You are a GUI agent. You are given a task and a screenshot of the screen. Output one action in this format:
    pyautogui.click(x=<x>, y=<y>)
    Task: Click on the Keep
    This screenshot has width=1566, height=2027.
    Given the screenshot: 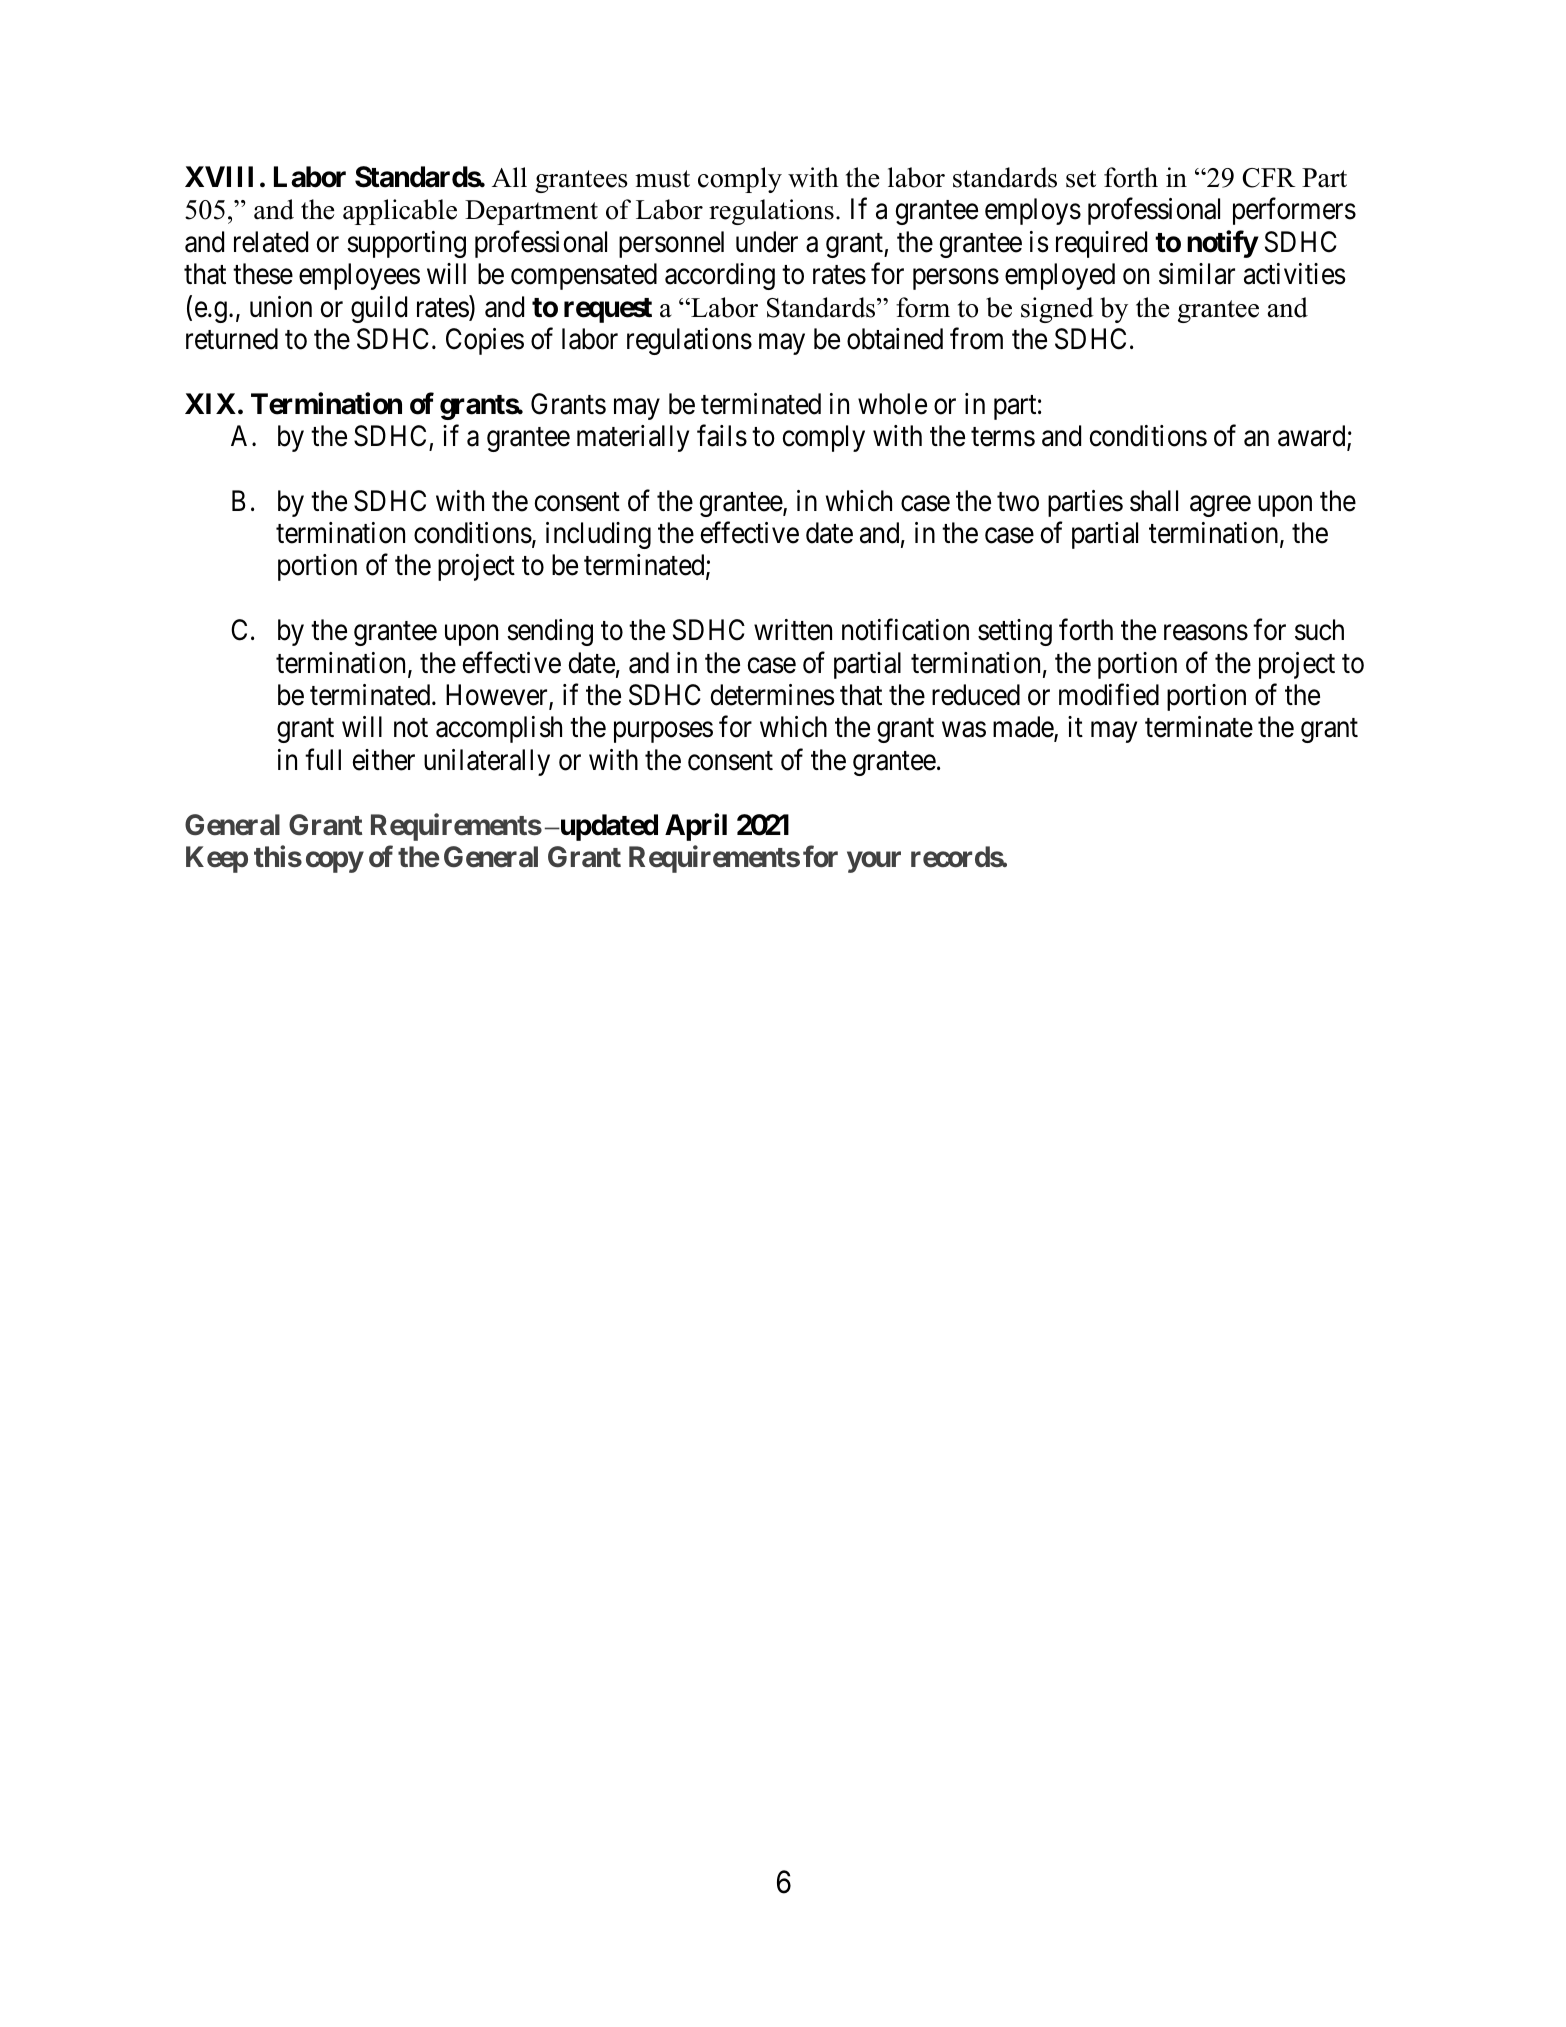 What is the action you would take?
    pyautogui.click(x=217, y=859)
